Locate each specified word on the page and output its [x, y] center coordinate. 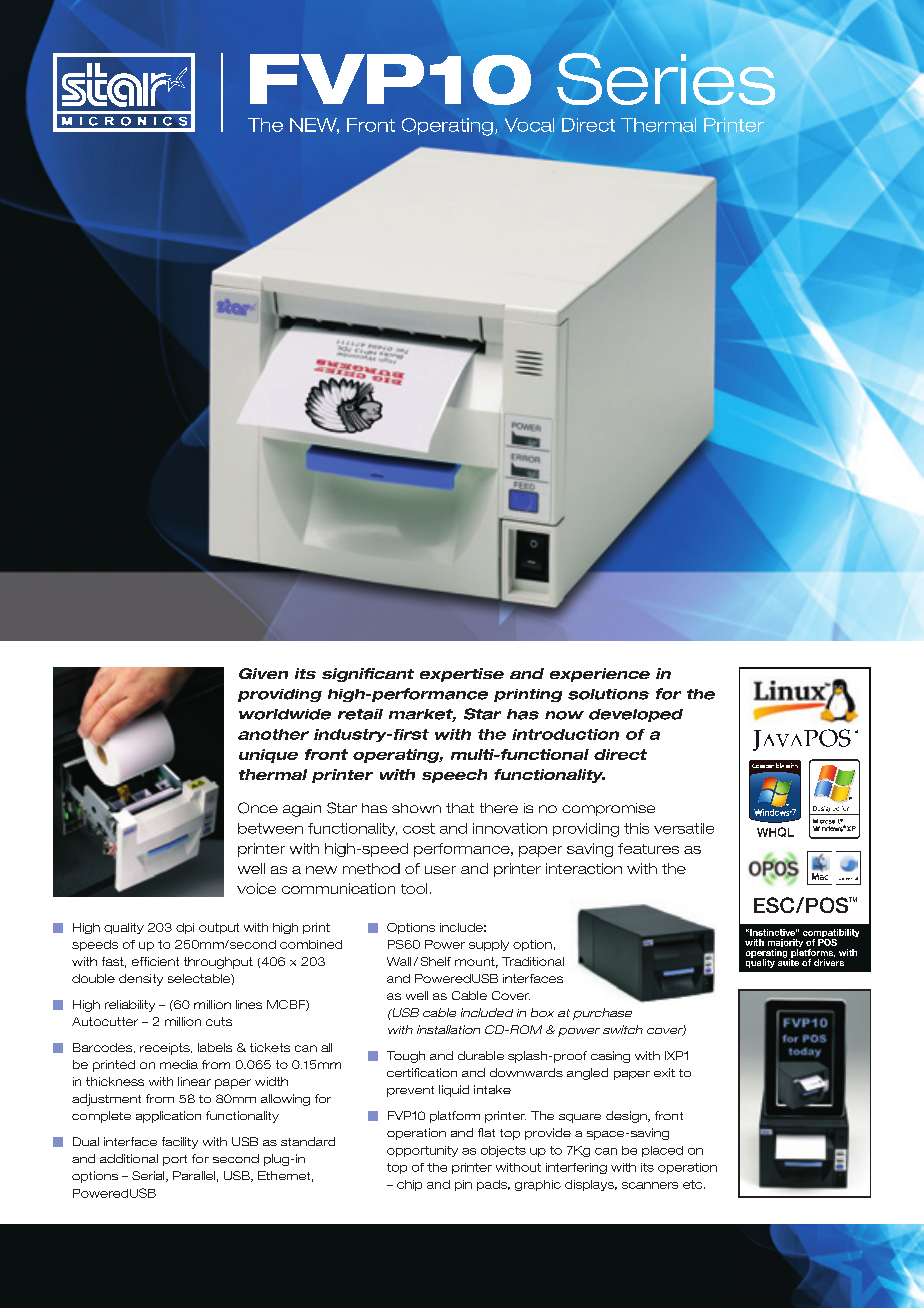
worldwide [285, 714]
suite [788, 961]
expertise [462, 675]
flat [486, 1132]
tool [414, 888]
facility [180, 1143]
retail [360, 714]
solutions [608, 694]
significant [368, 675]
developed [636, 715]
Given [263, 673]
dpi [185, 928]
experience [600, 675]
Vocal [529, 125]
